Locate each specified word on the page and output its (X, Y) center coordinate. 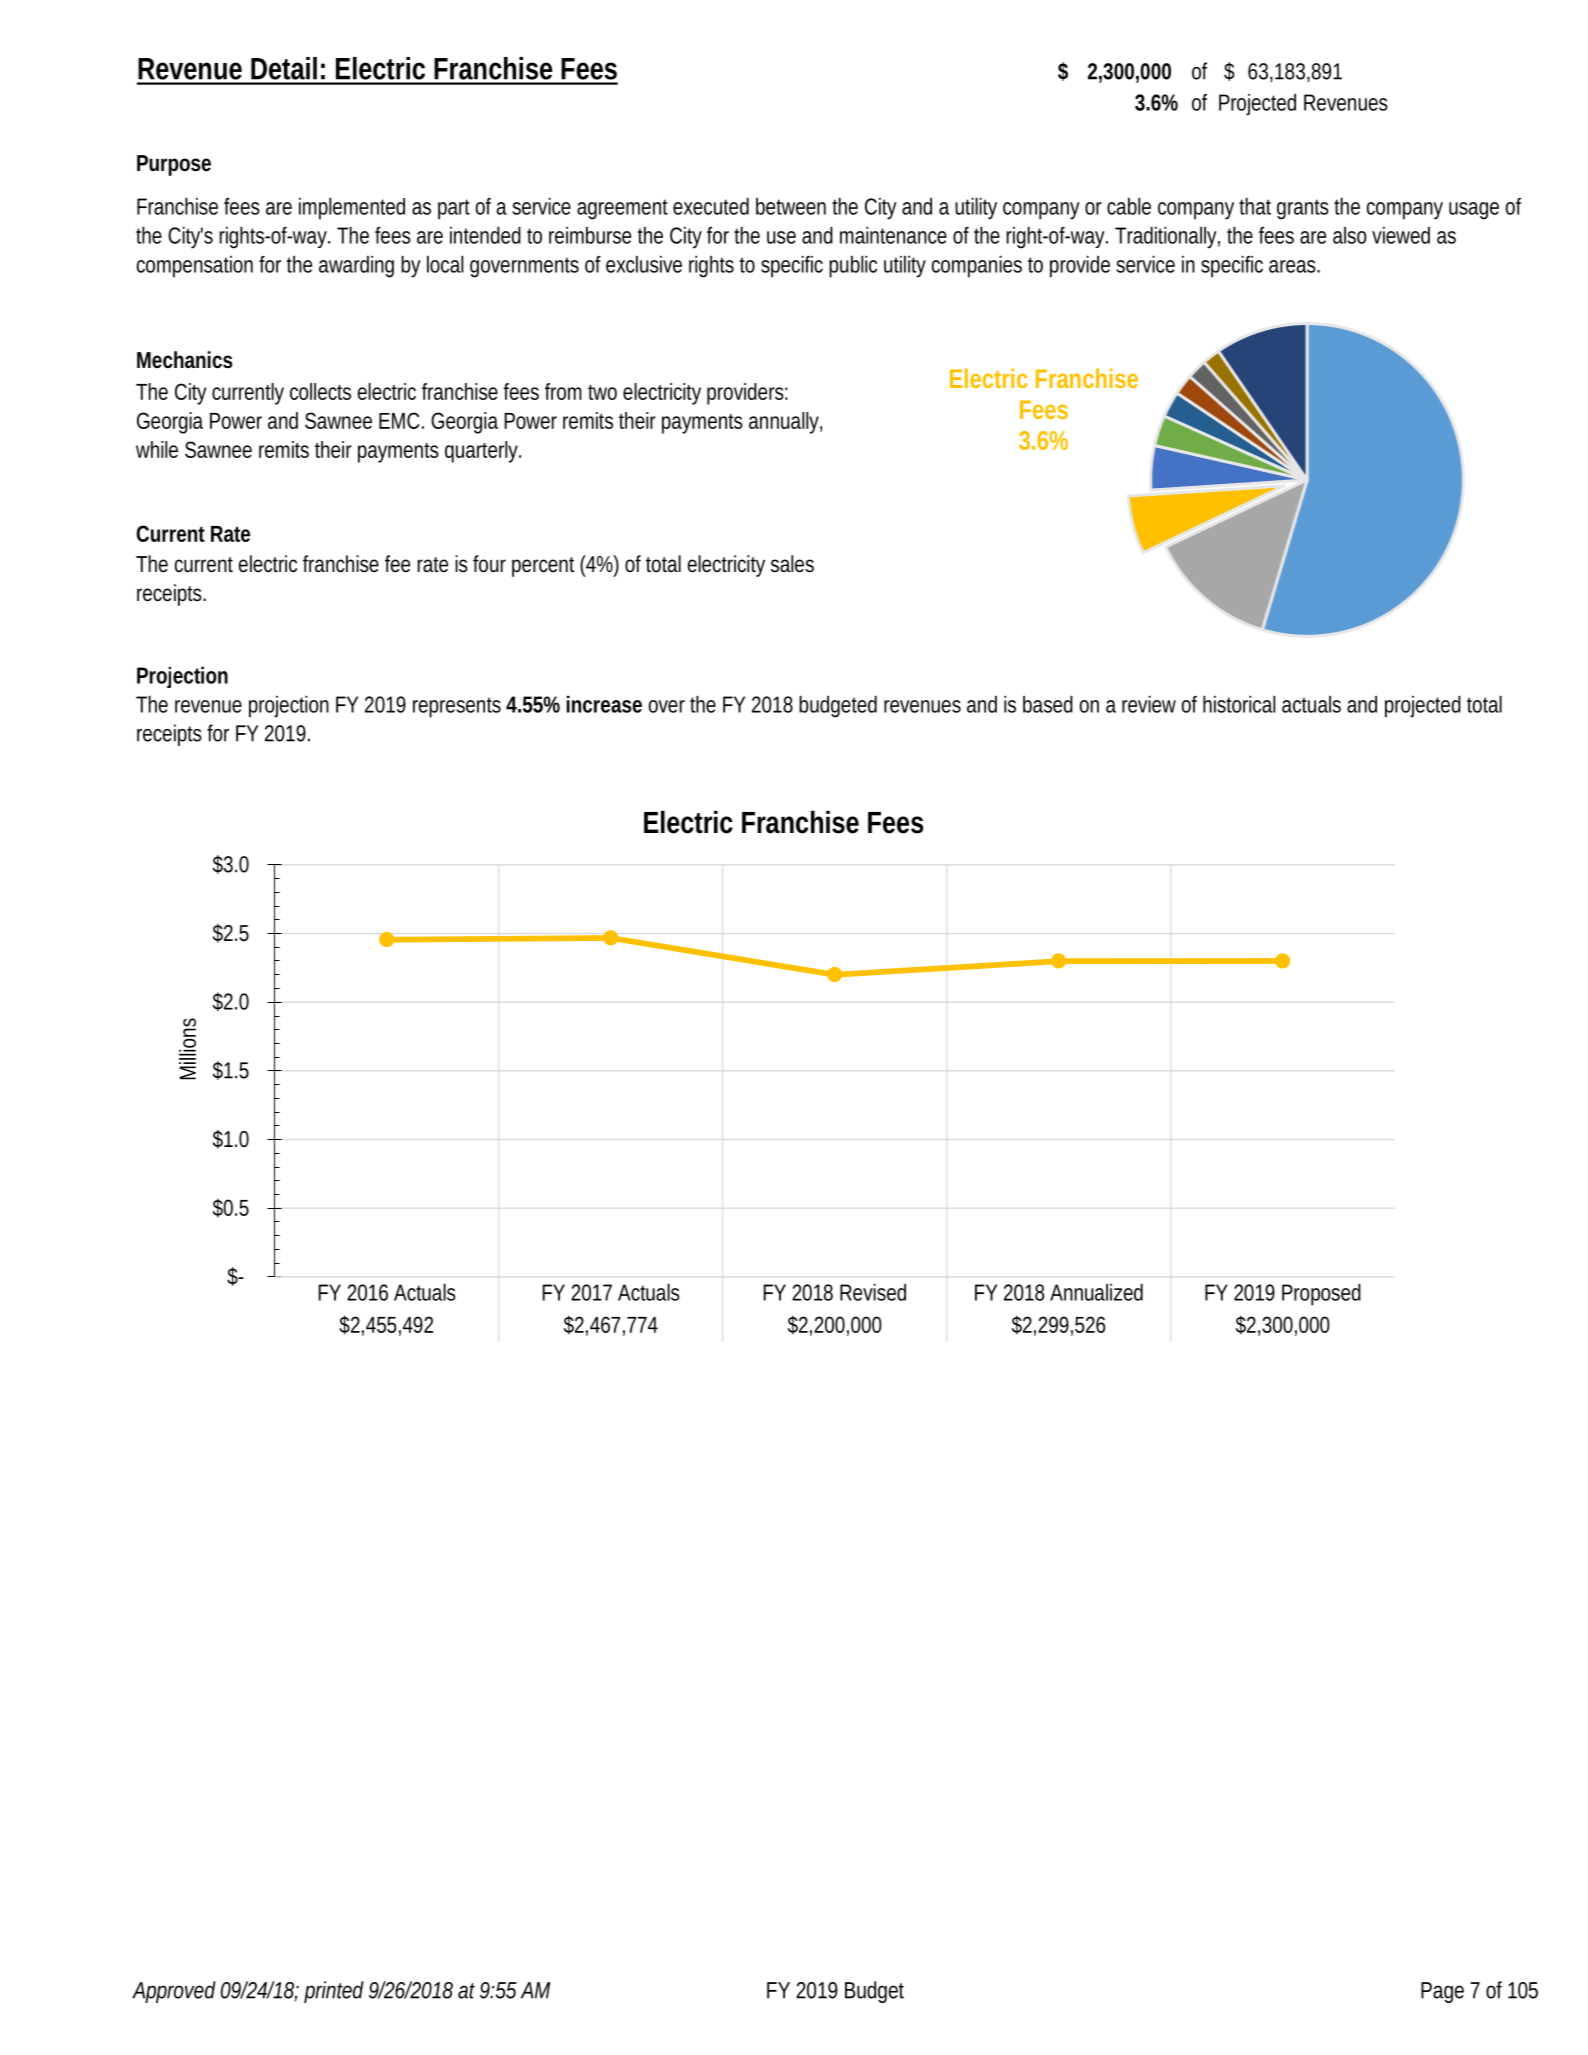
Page (1442, 1992)
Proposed (1321, 1294)
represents (457, 707)
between (791, 206)
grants (1303, 209)
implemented (352, 208)
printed (334, 1992)
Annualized (1096, 1292)
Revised (873, 1292)
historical (1239, 704)
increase (604, 704)
